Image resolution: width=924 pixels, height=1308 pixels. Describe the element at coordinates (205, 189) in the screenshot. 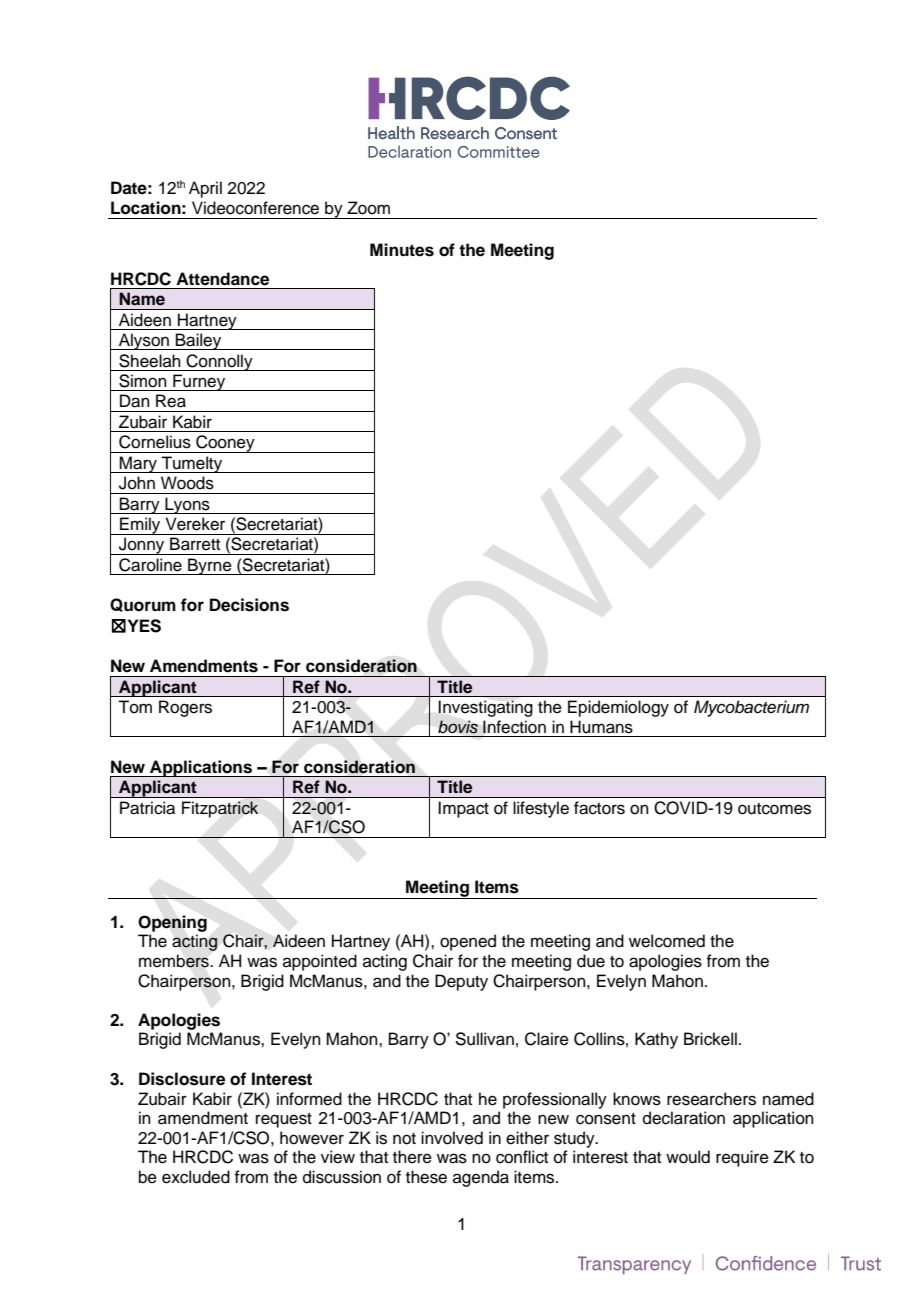

I see `April` at that location.
